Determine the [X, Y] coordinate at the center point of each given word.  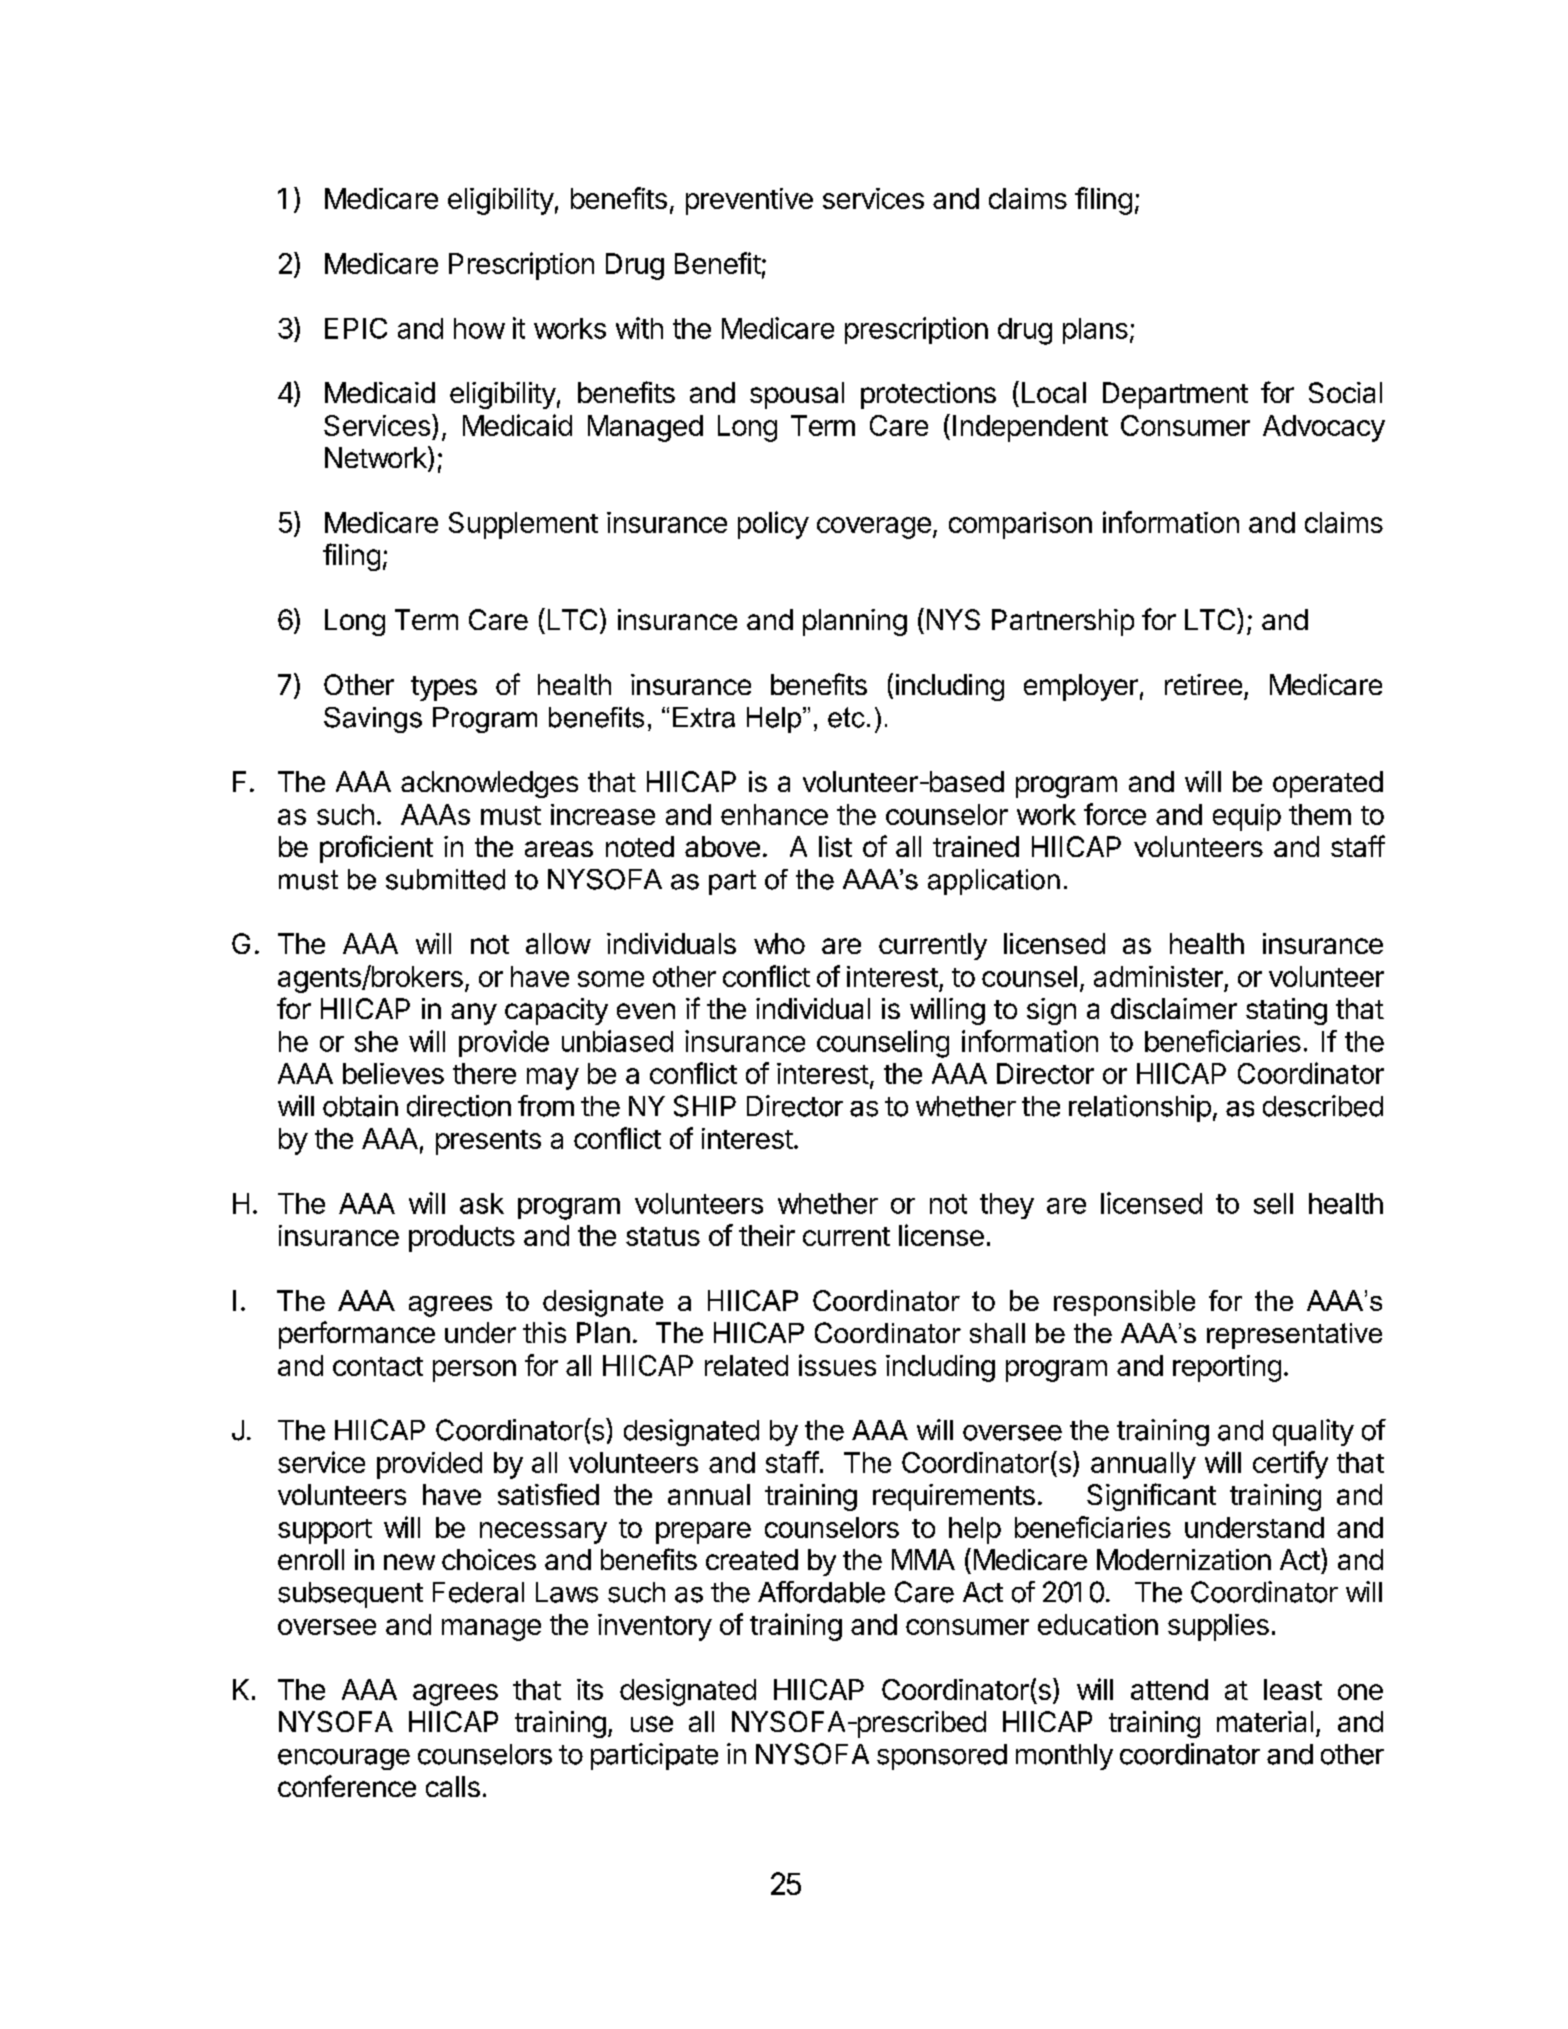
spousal [797, 395]
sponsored [942, 1757]
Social [1345, 392]
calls [453, 1786]
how [479, 328]
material [1265, 1721]
